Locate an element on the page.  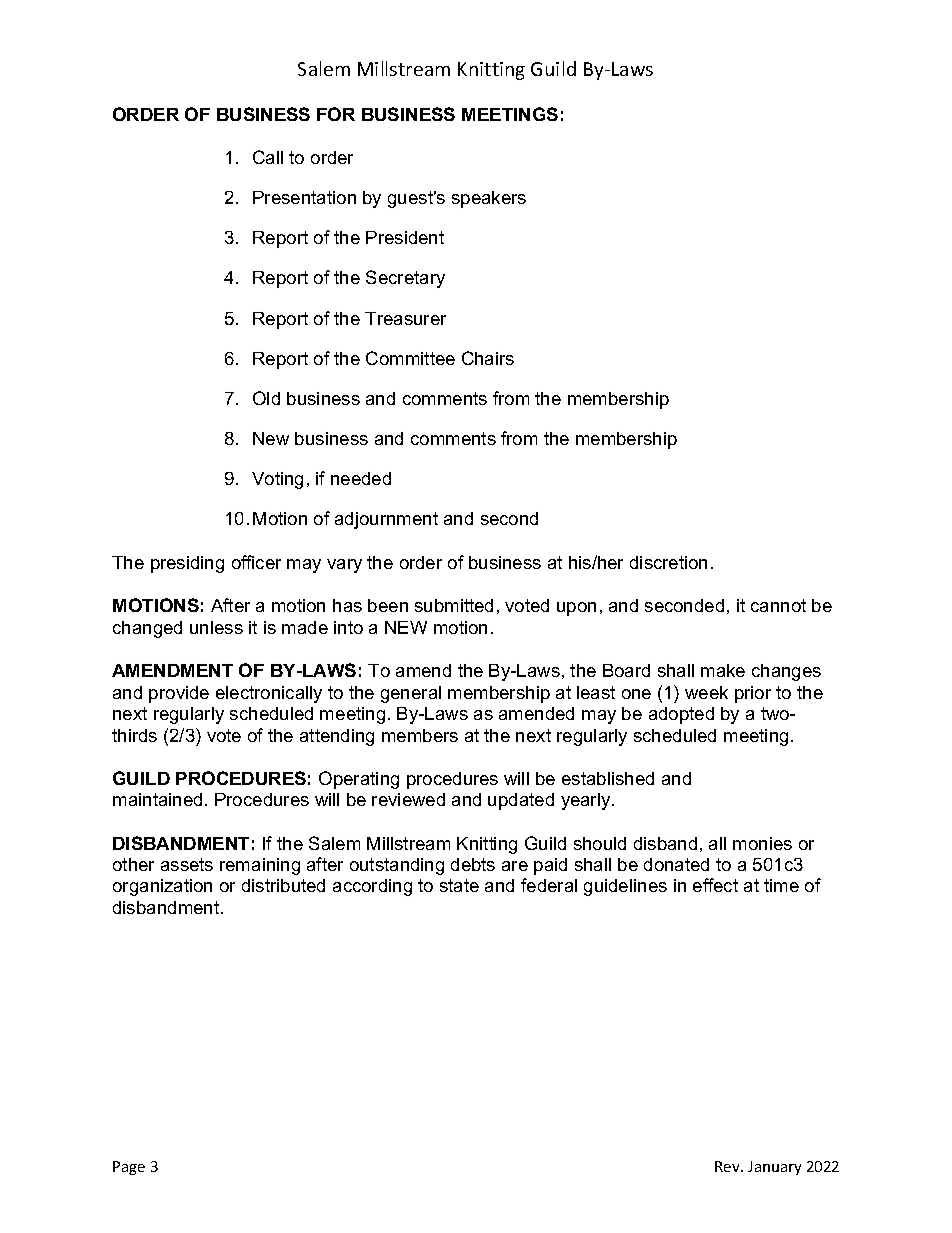
Presentation is located at coordinates (304, 197).
